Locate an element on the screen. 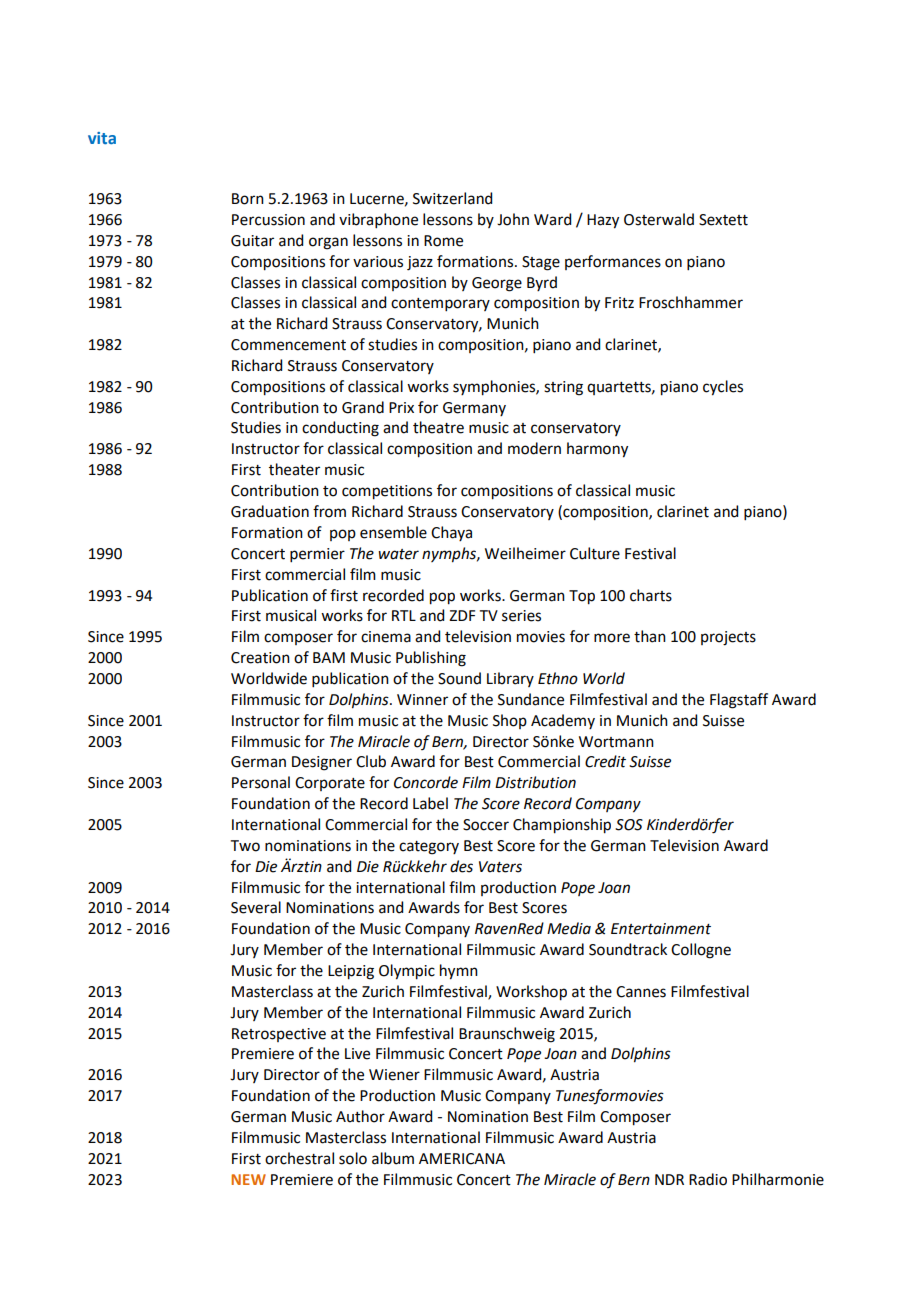  Switzerland is located at coordinates (452, 198).
